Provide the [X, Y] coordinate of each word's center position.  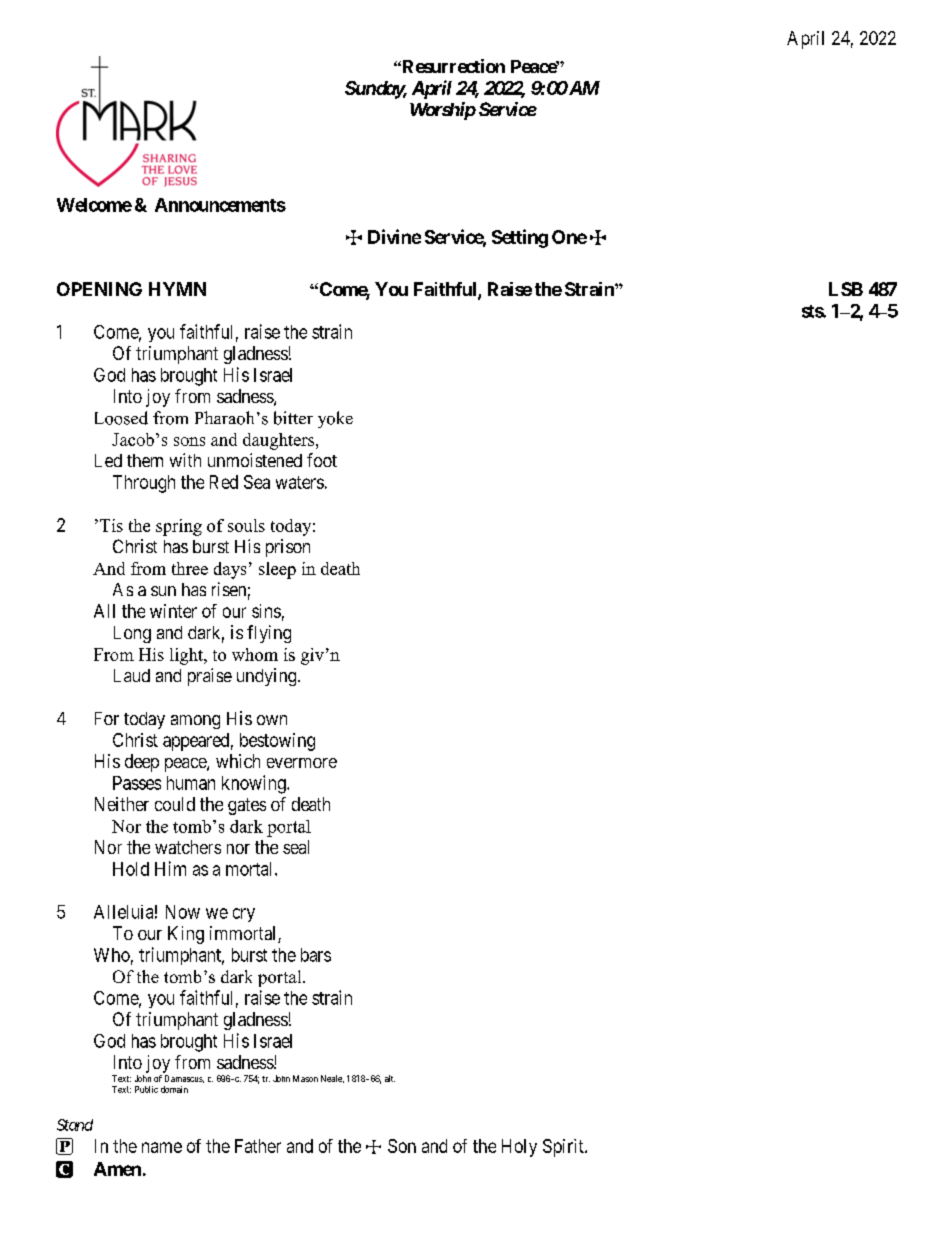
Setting [520, 238]
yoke [335, 419]
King [186, 935]
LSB [846, 289]
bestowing [277, 742]
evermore [302, 763]
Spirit [564, 1148]
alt [390, 1078]
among [195, 722]
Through [144, 484]
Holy [519, 1148]
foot [322, 460]
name [162, 1147]
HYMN [177, 289]
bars [316, 955]
